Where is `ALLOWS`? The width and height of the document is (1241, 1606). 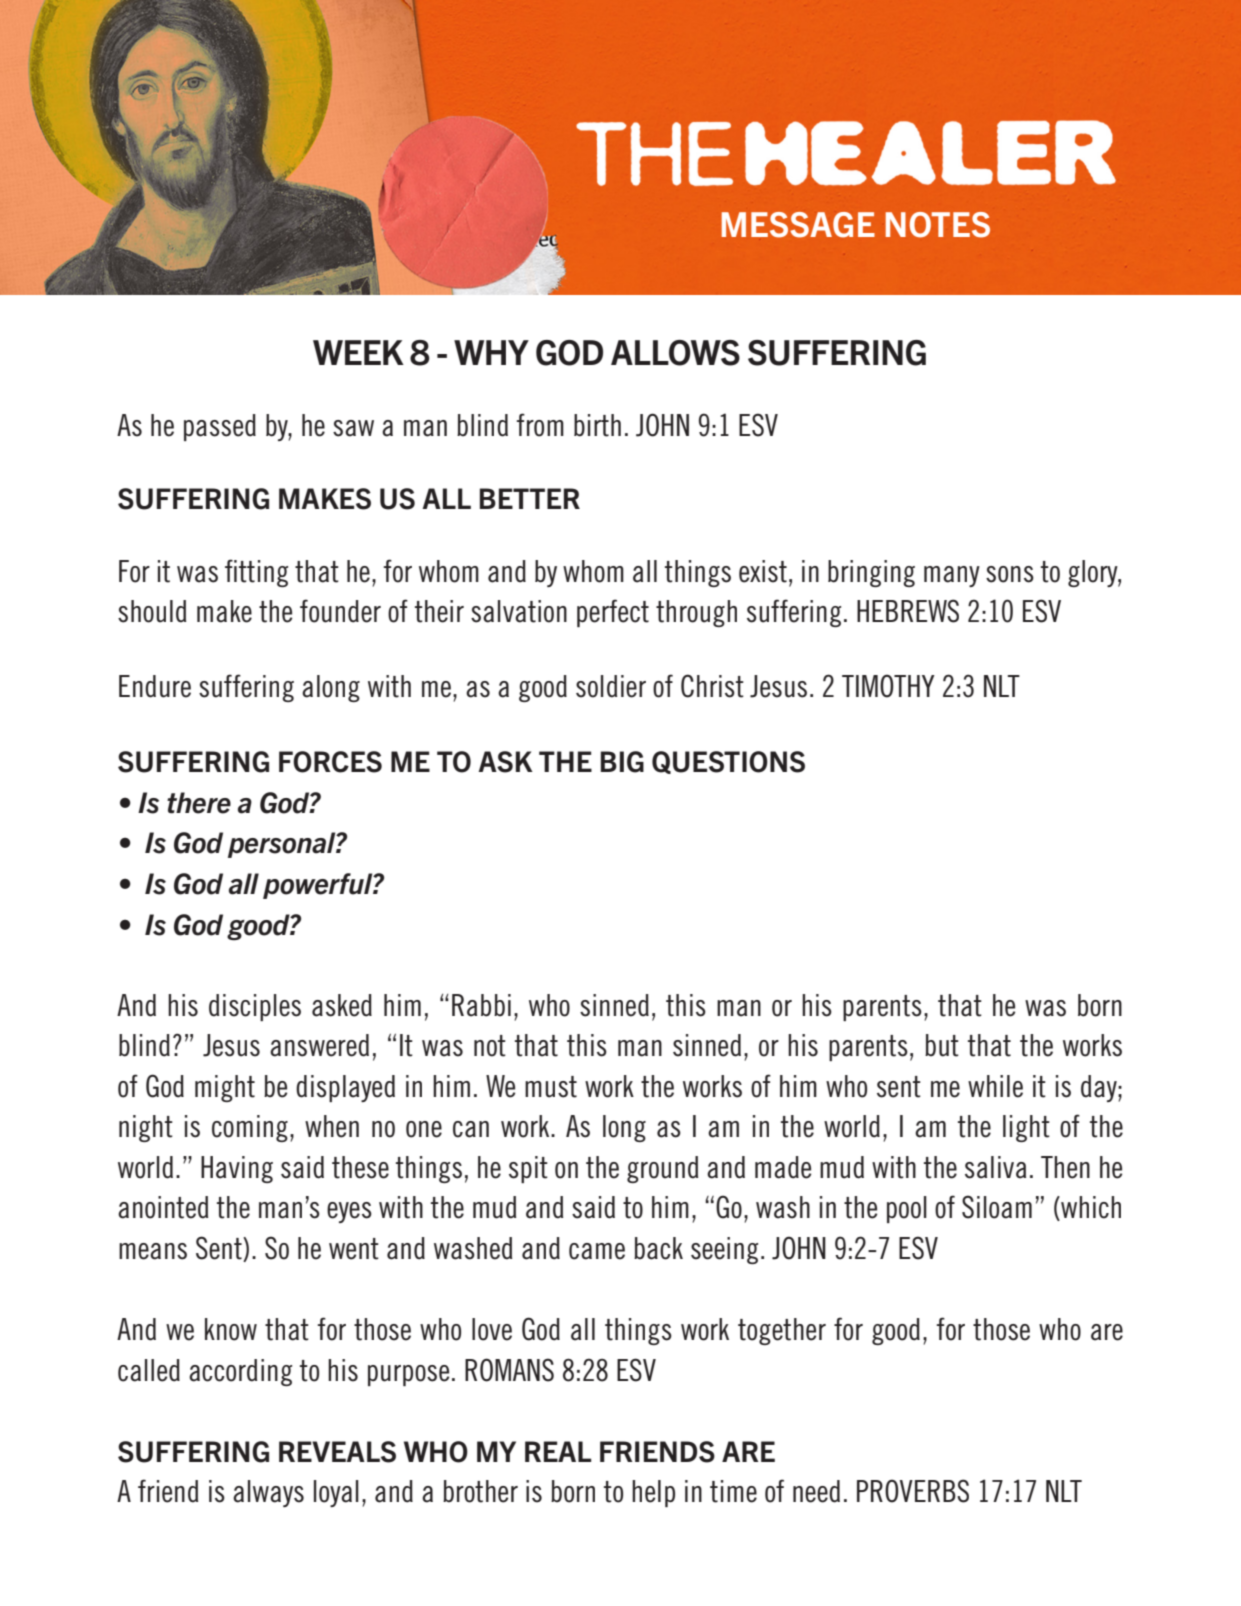 ALLOWS is located at coordinates (675, 353).
